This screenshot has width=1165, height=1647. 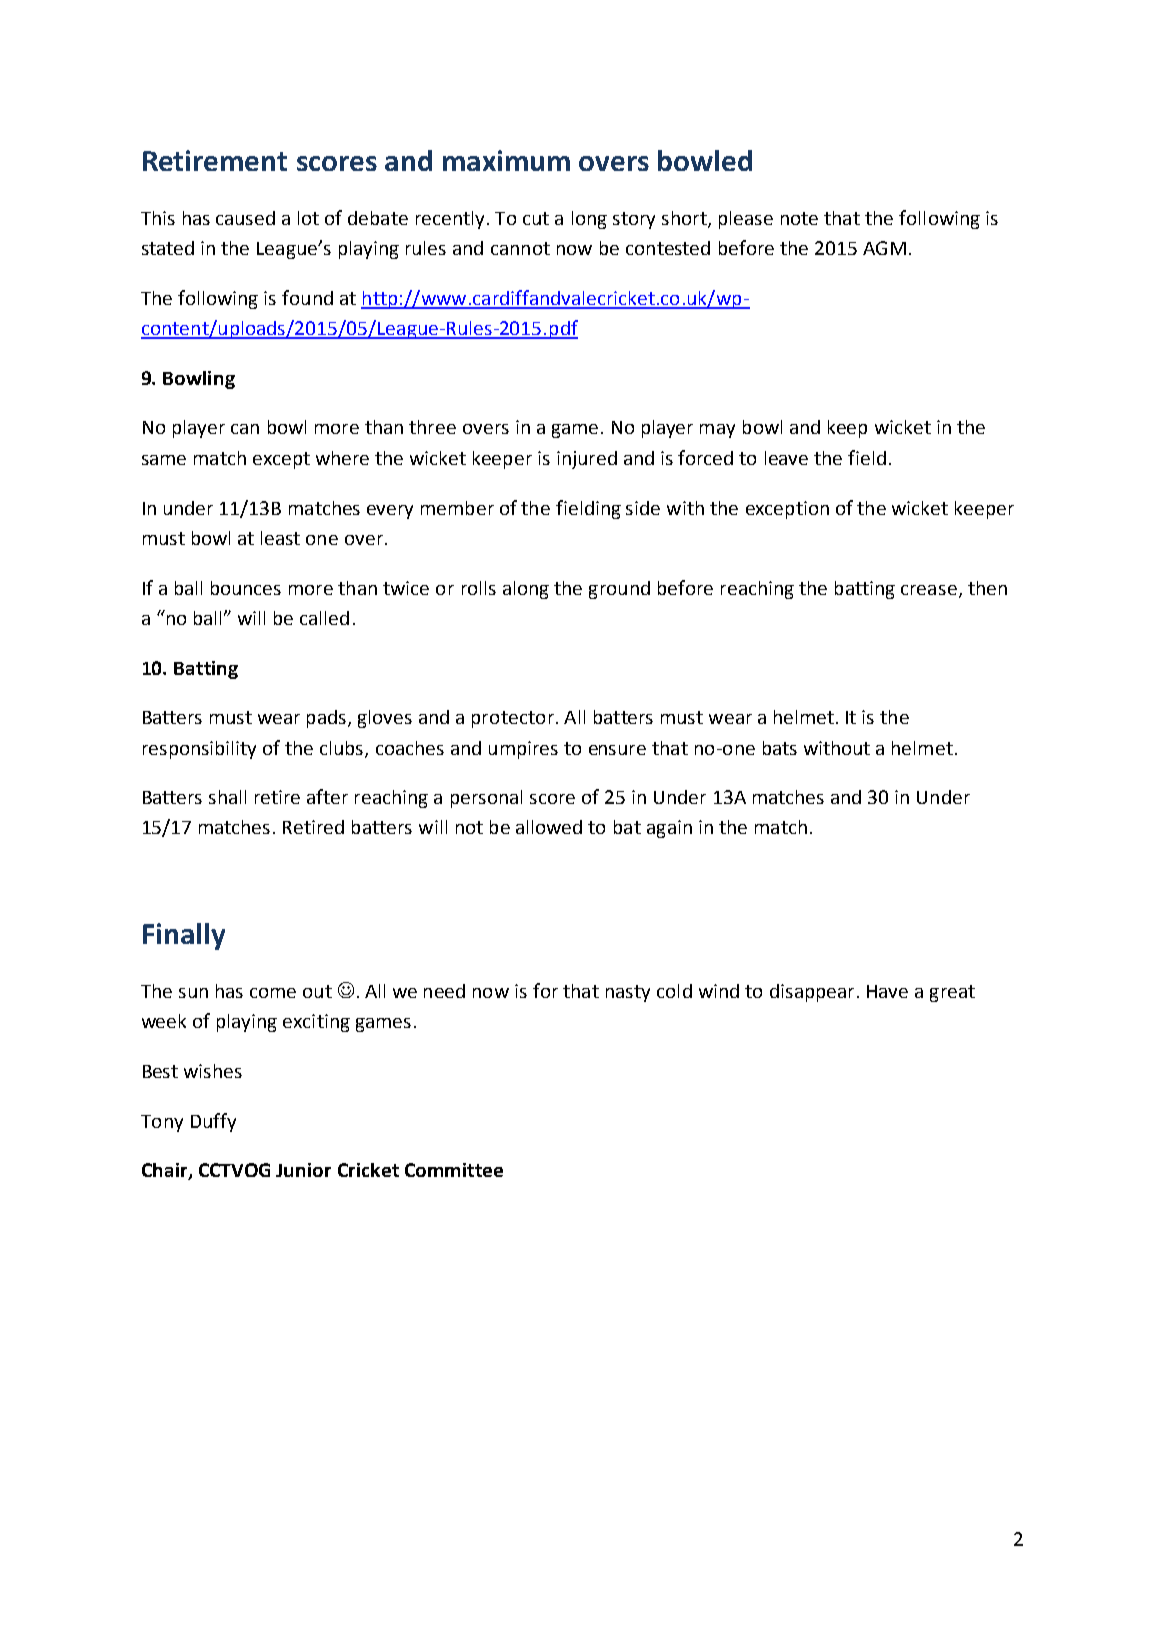 What do you see at coordinates (549, 827) in the screenshot?
I see `allowed` at bounding box center [549, 827].
